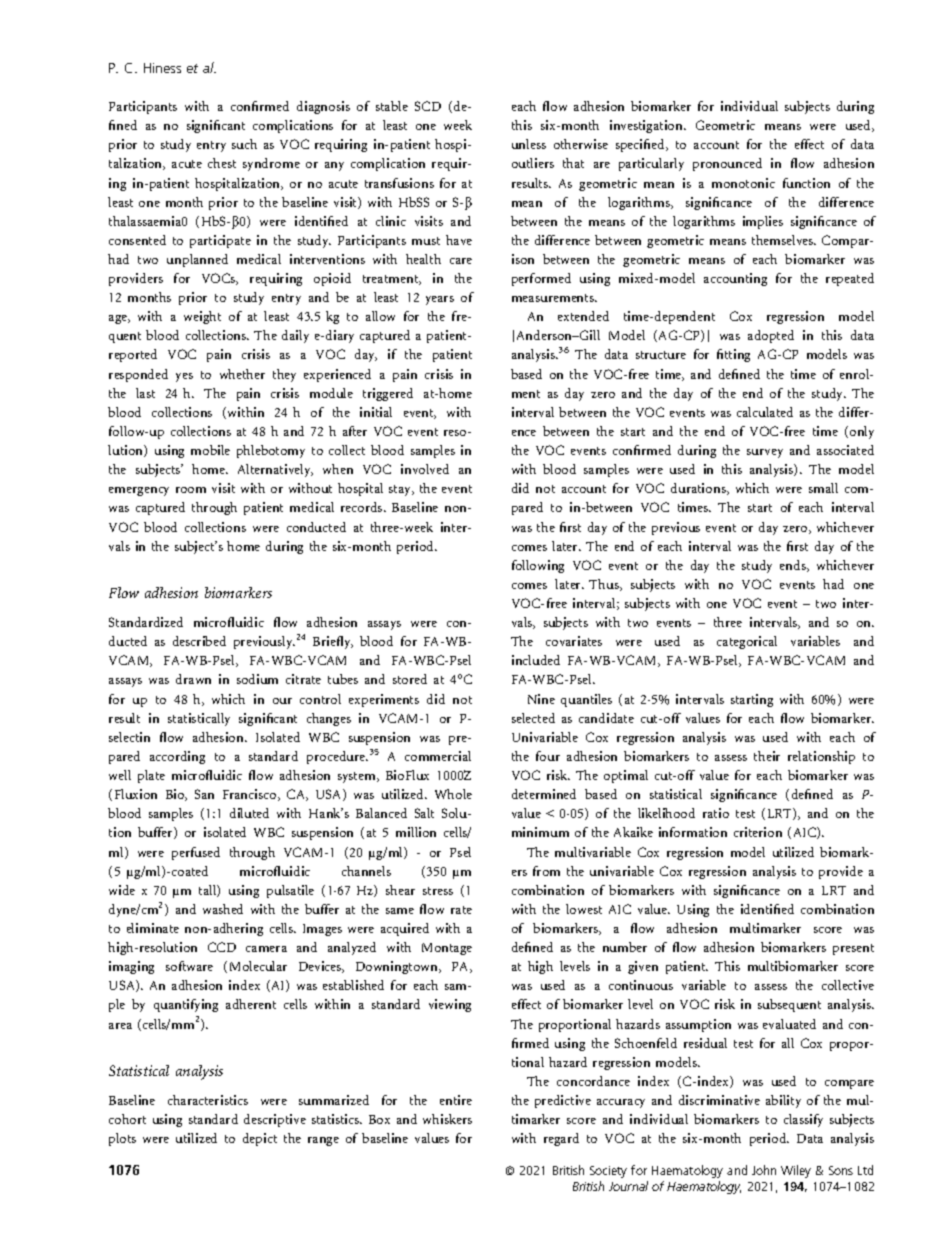 The height and width of the screenshot is (1251, 952). Describe the element at coordinates (191, 490) in the screenshot. I see `room` at that location.
